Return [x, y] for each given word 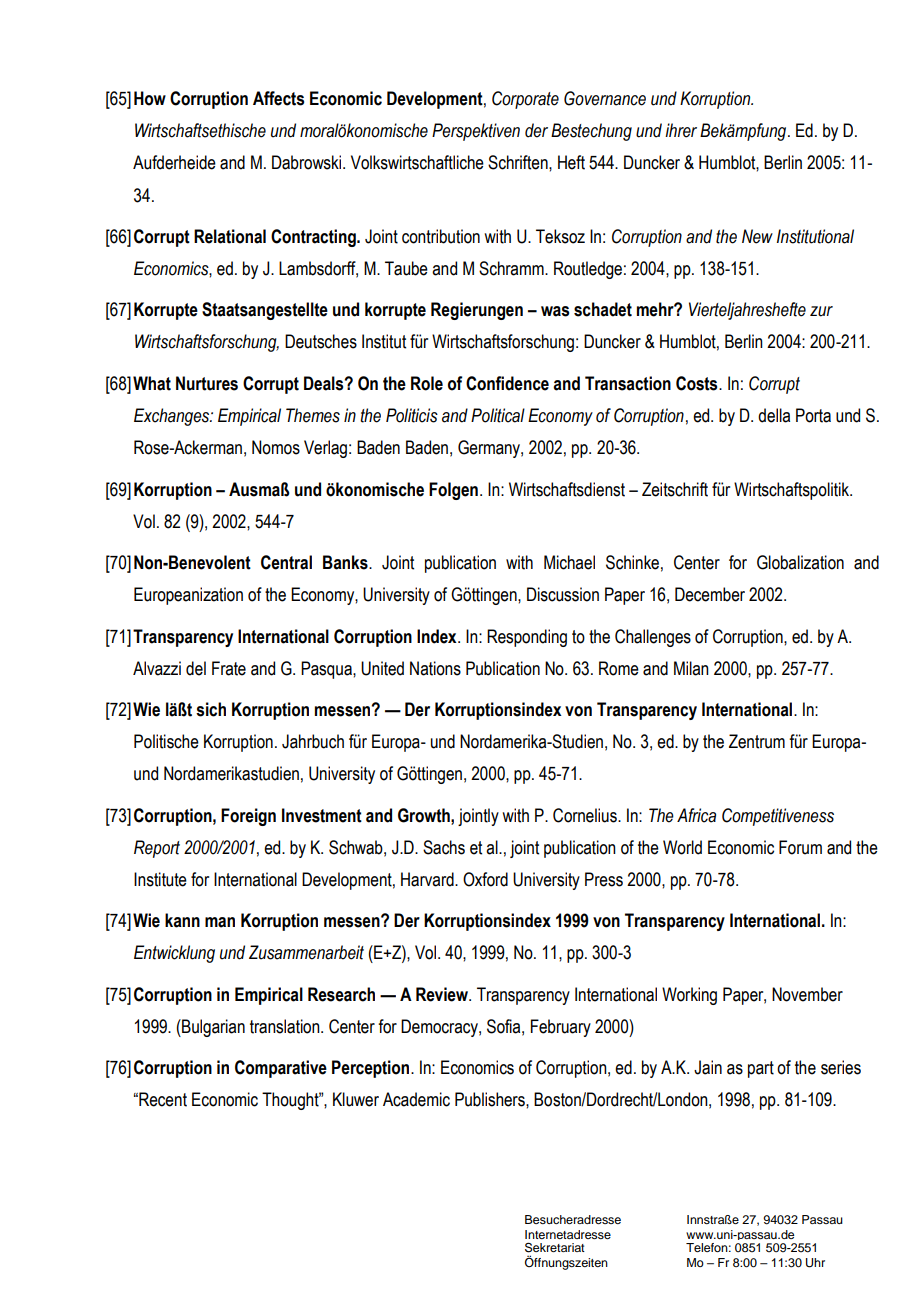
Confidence [507, 383]
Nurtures [207, 383]
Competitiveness [778, 817]
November [807, 994]
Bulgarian [212, 1028]
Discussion [563, 594]
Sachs [444, 847]
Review [443, 994]
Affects [278, 98]
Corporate [525, 100]
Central [286, 562]
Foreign [248, 817]
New [757, 236]
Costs [698, 383]
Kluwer [356, 1099]
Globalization [800, 562]
